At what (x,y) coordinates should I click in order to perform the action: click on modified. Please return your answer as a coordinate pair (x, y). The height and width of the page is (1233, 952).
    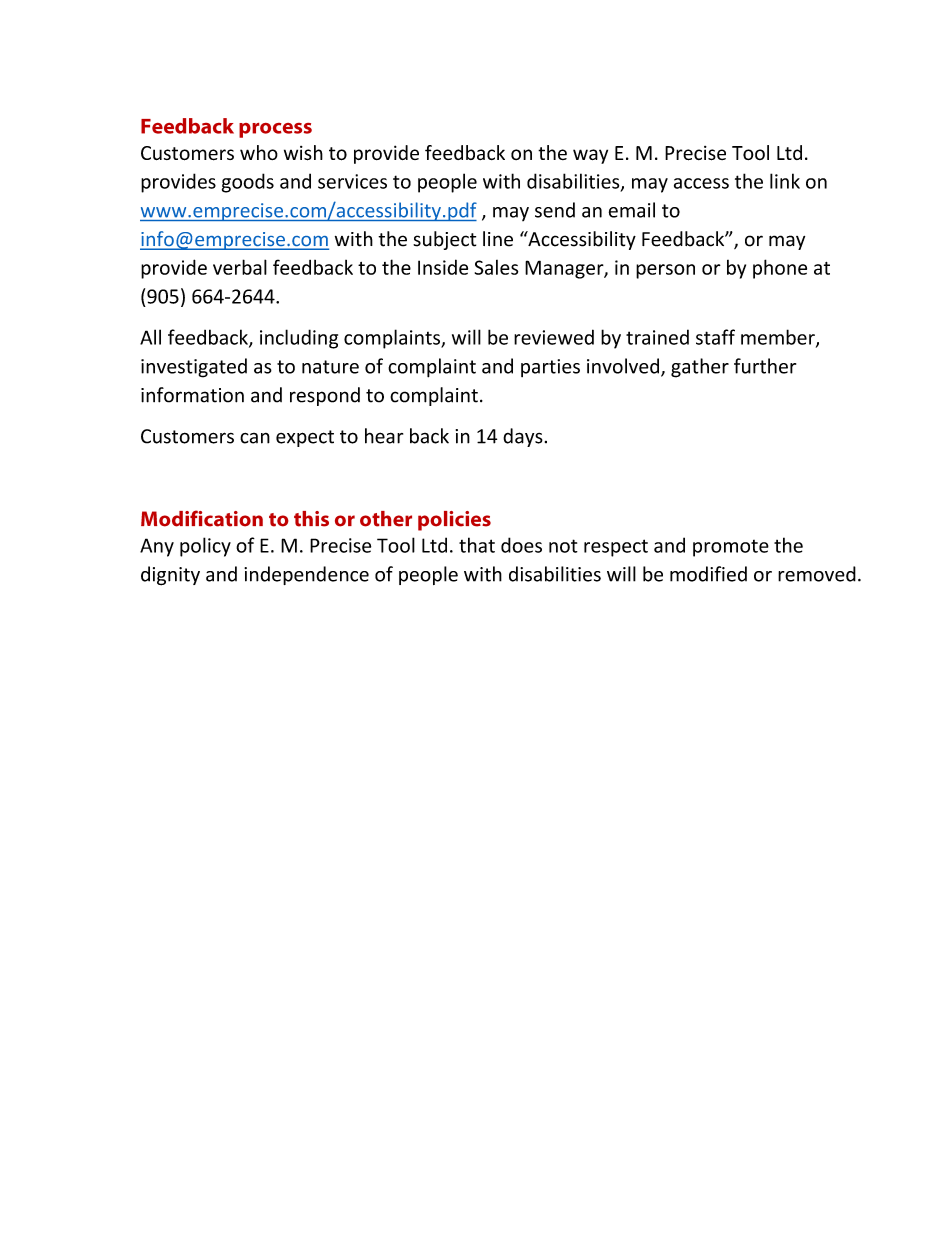
    Looking at the image, I should click on (708, 574).
